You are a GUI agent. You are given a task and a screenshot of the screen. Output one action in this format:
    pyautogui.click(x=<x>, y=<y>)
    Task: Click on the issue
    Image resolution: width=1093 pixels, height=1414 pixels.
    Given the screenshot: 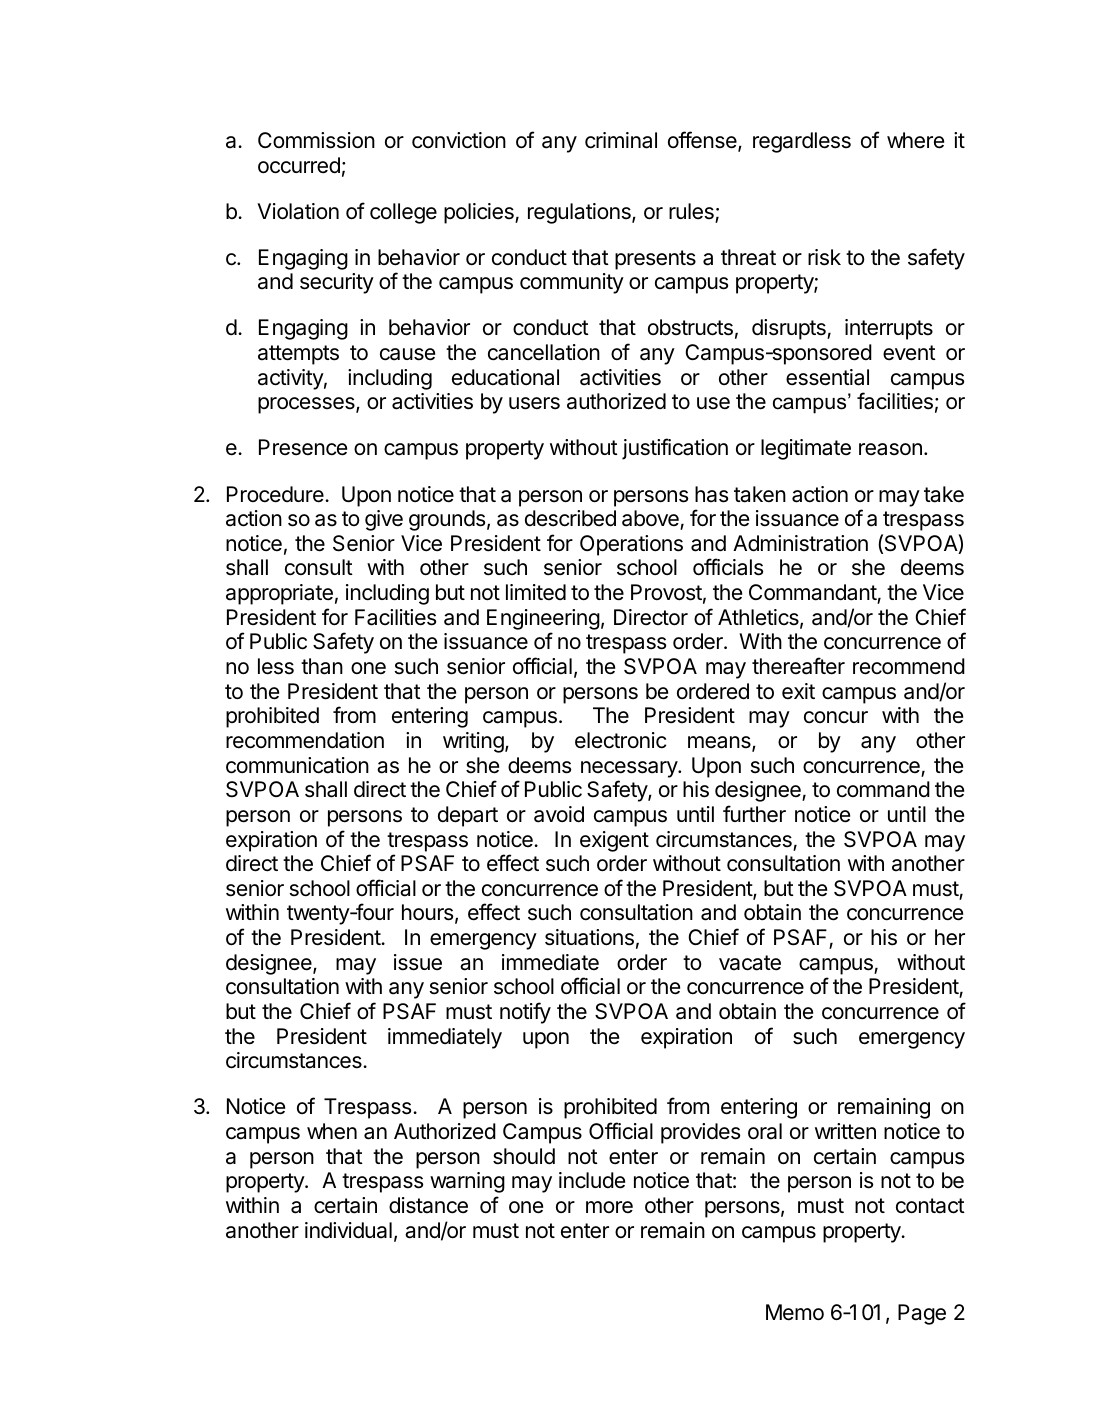 What is the action you would take?
    pyautogui.click(x=418, y=962)
